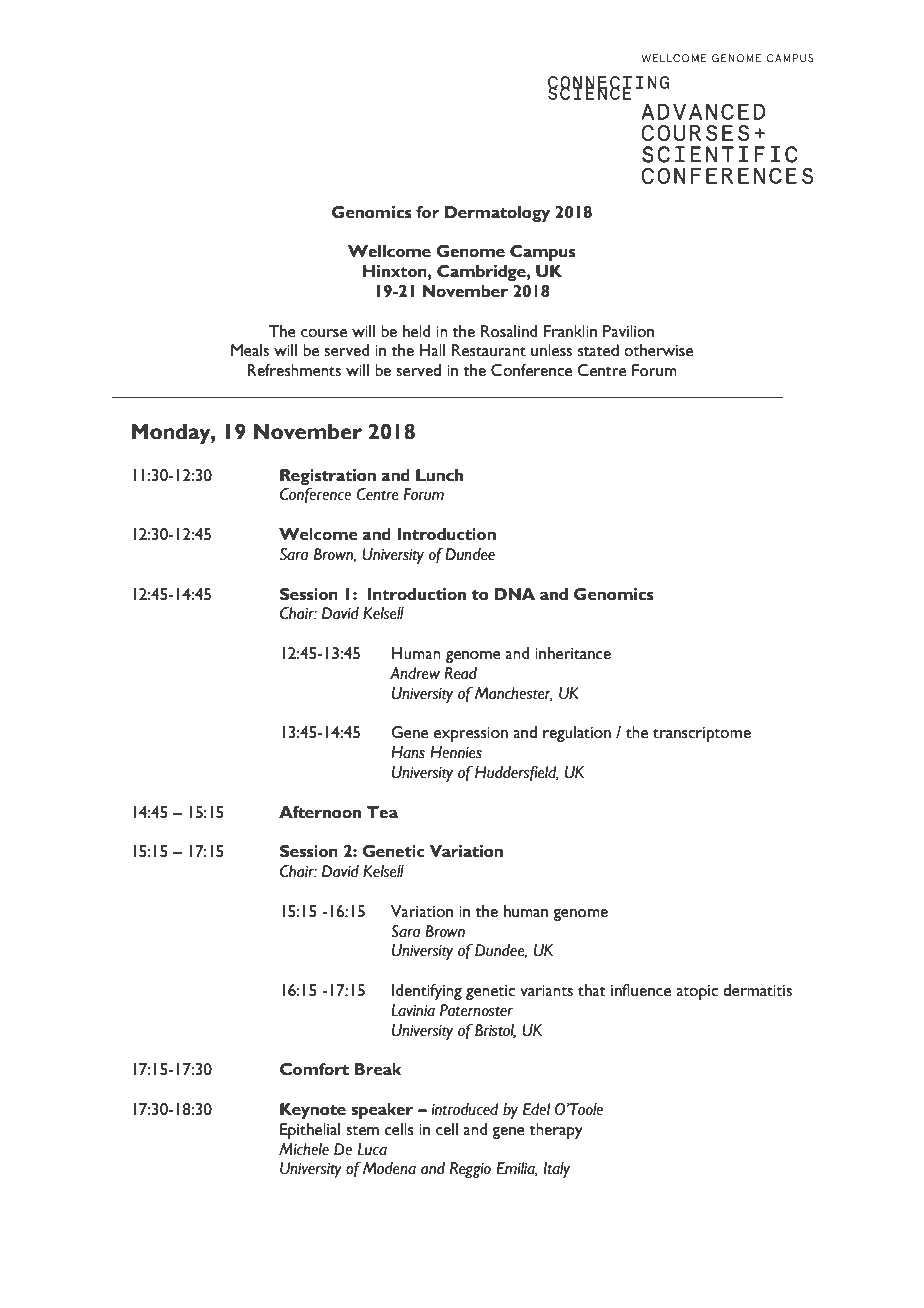 This image has height=1308, width=924. I want to click on Reggio, so click(470, 1170).
